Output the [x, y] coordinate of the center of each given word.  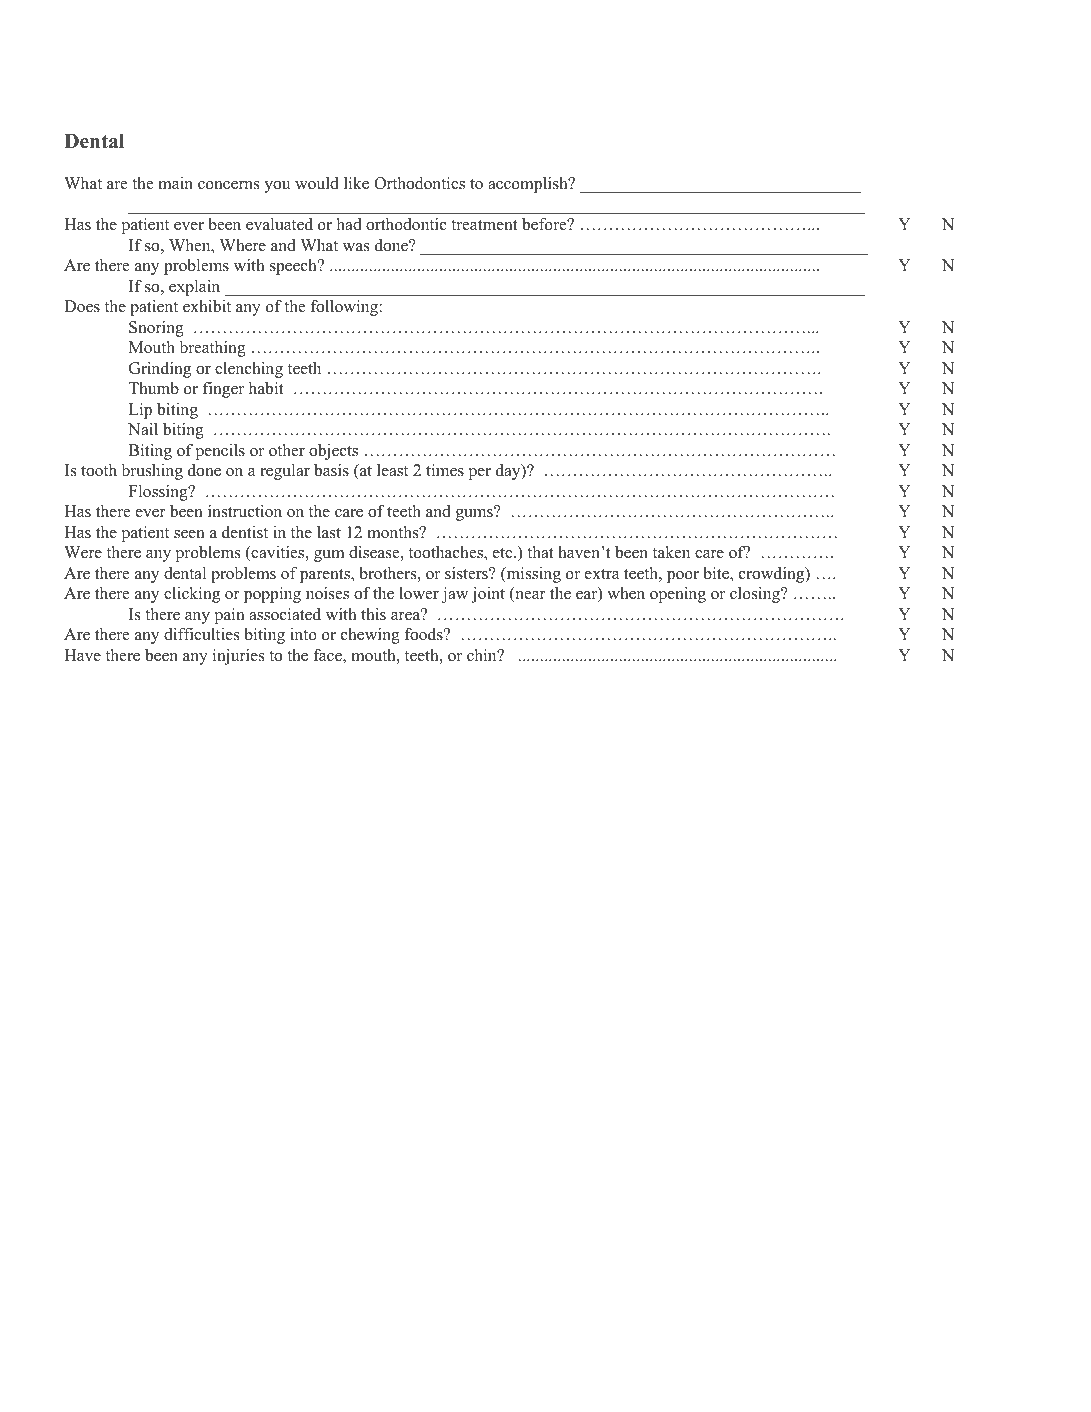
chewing [370, 636]
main [175, 183]
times [445, 470]
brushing [152, 472]
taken [671, 552]
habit [266, 388]
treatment [484, 225]
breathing [213, 349]
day [509, 472]
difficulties [201, 634]
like [356, 183]
